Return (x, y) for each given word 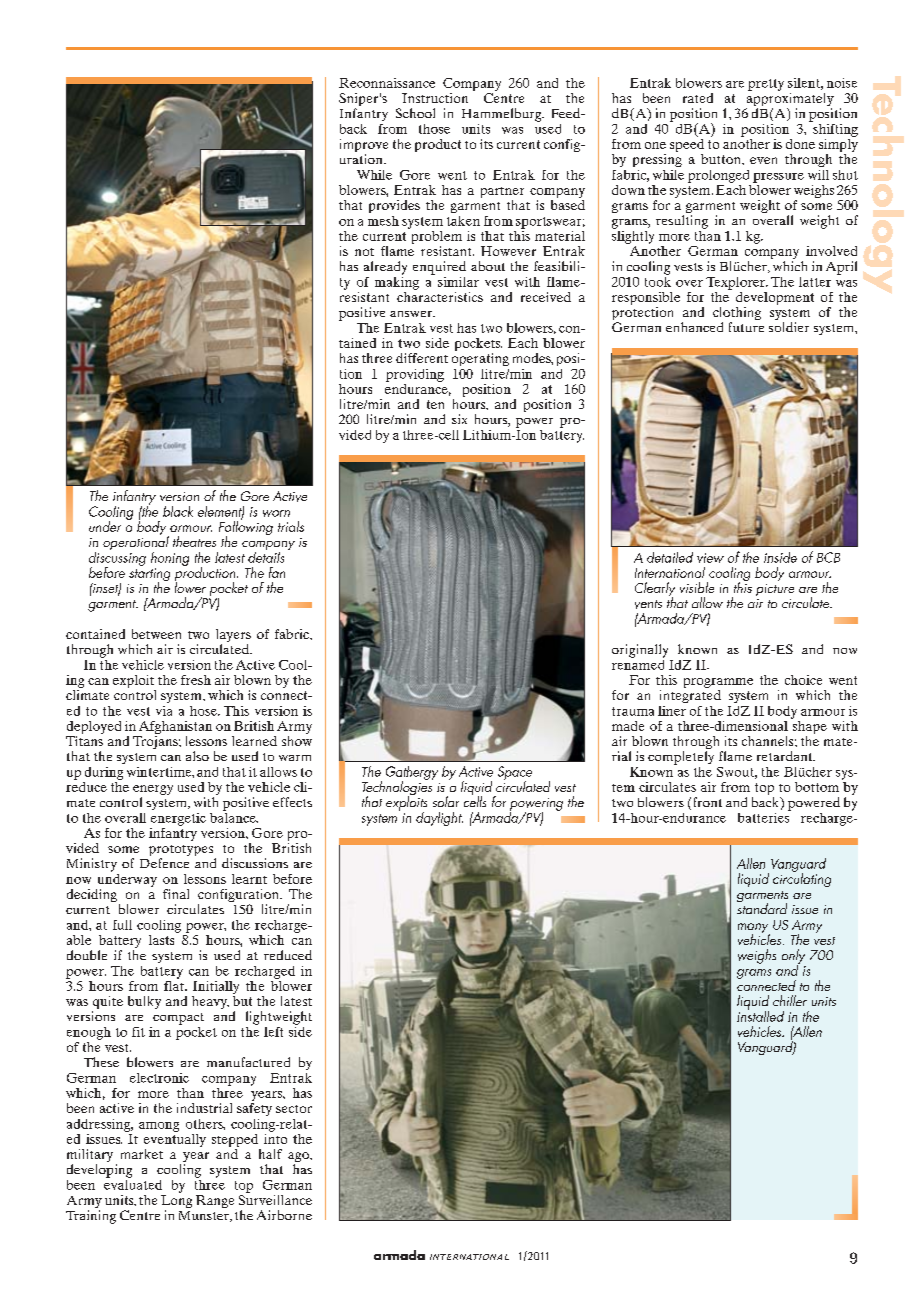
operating (480, 359)
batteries (764, 816)
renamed (638, 663)
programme (718, 684)
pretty (766, 85)
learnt (249, 879)
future (746, 327)
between (156, 634)
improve (364, 147)
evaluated (133, 1183)
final (176, 894)
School (415, 113)
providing (415, 375)
